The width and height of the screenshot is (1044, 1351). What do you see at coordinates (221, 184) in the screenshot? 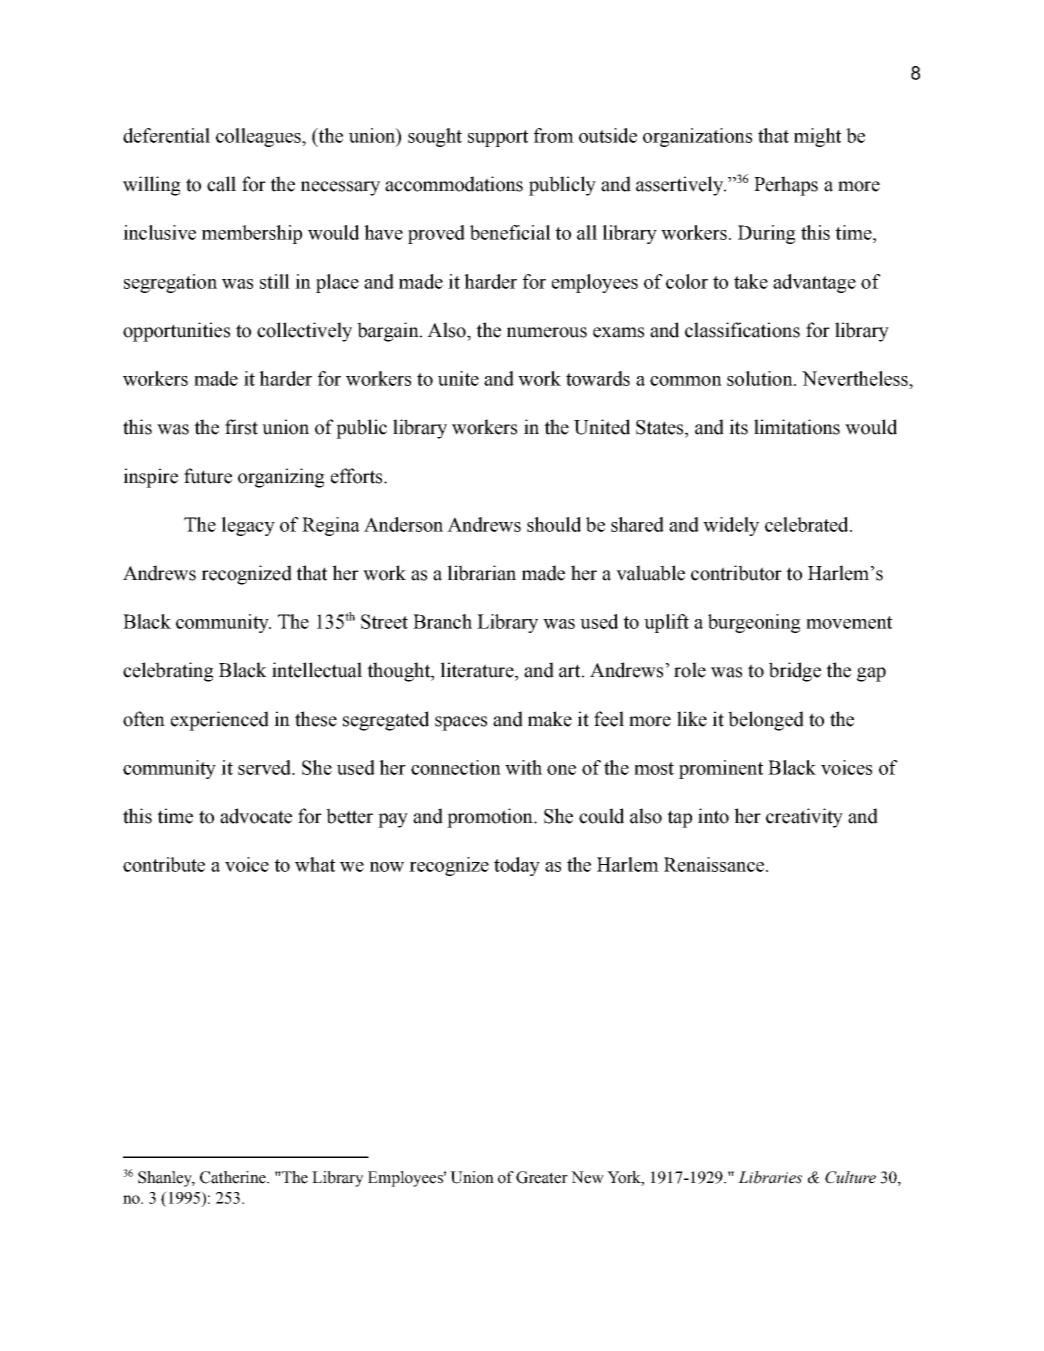
I see `call` at bounding box center [221, 184].
